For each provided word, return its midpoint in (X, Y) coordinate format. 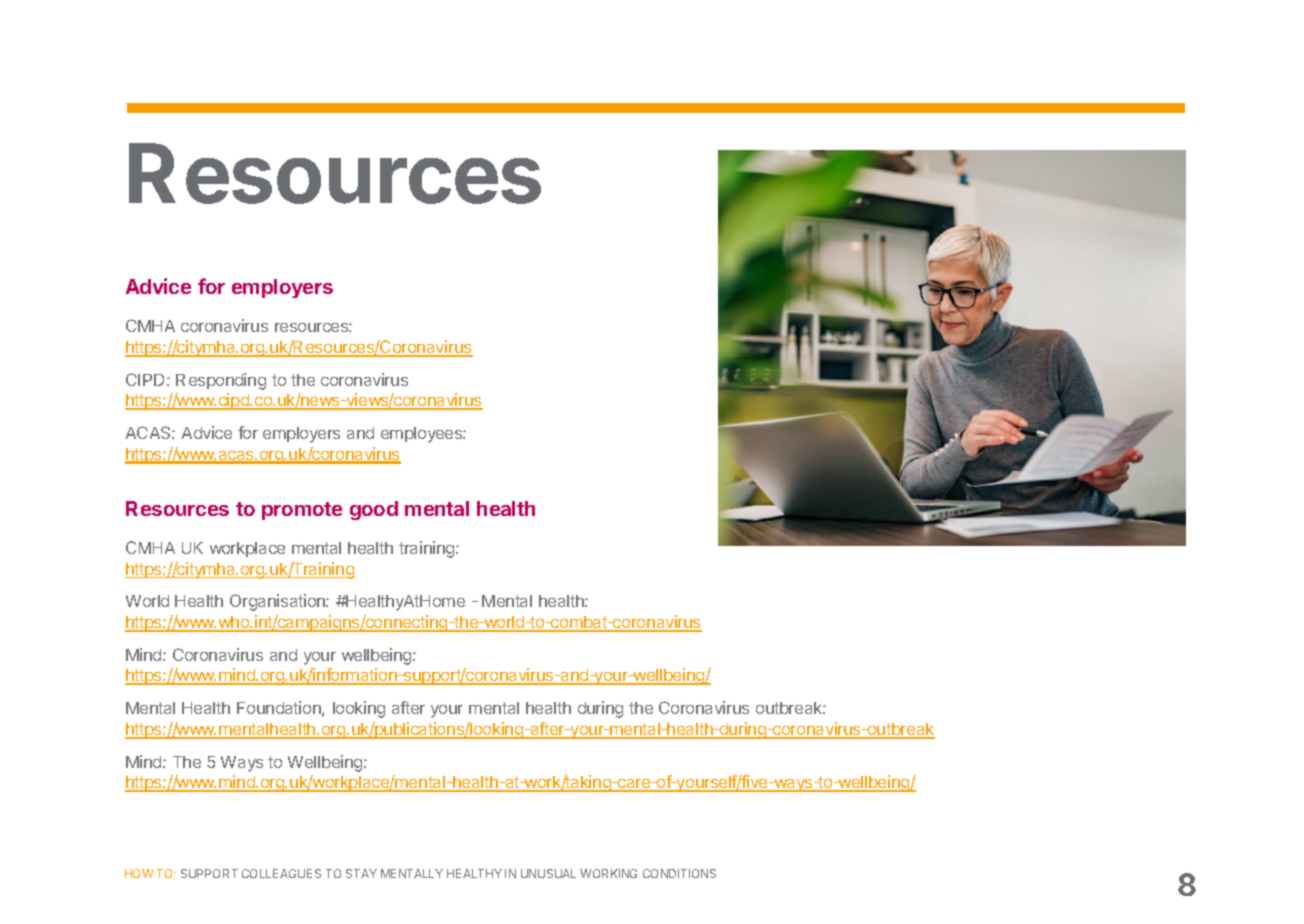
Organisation (278, 602)
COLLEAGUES (281, 873)
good (374, 510)
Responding (221, 381)
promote (302, 511)
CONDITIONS (679, 873)
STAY (361, 873)
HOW (139, 873)
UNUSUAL (548, 873)
